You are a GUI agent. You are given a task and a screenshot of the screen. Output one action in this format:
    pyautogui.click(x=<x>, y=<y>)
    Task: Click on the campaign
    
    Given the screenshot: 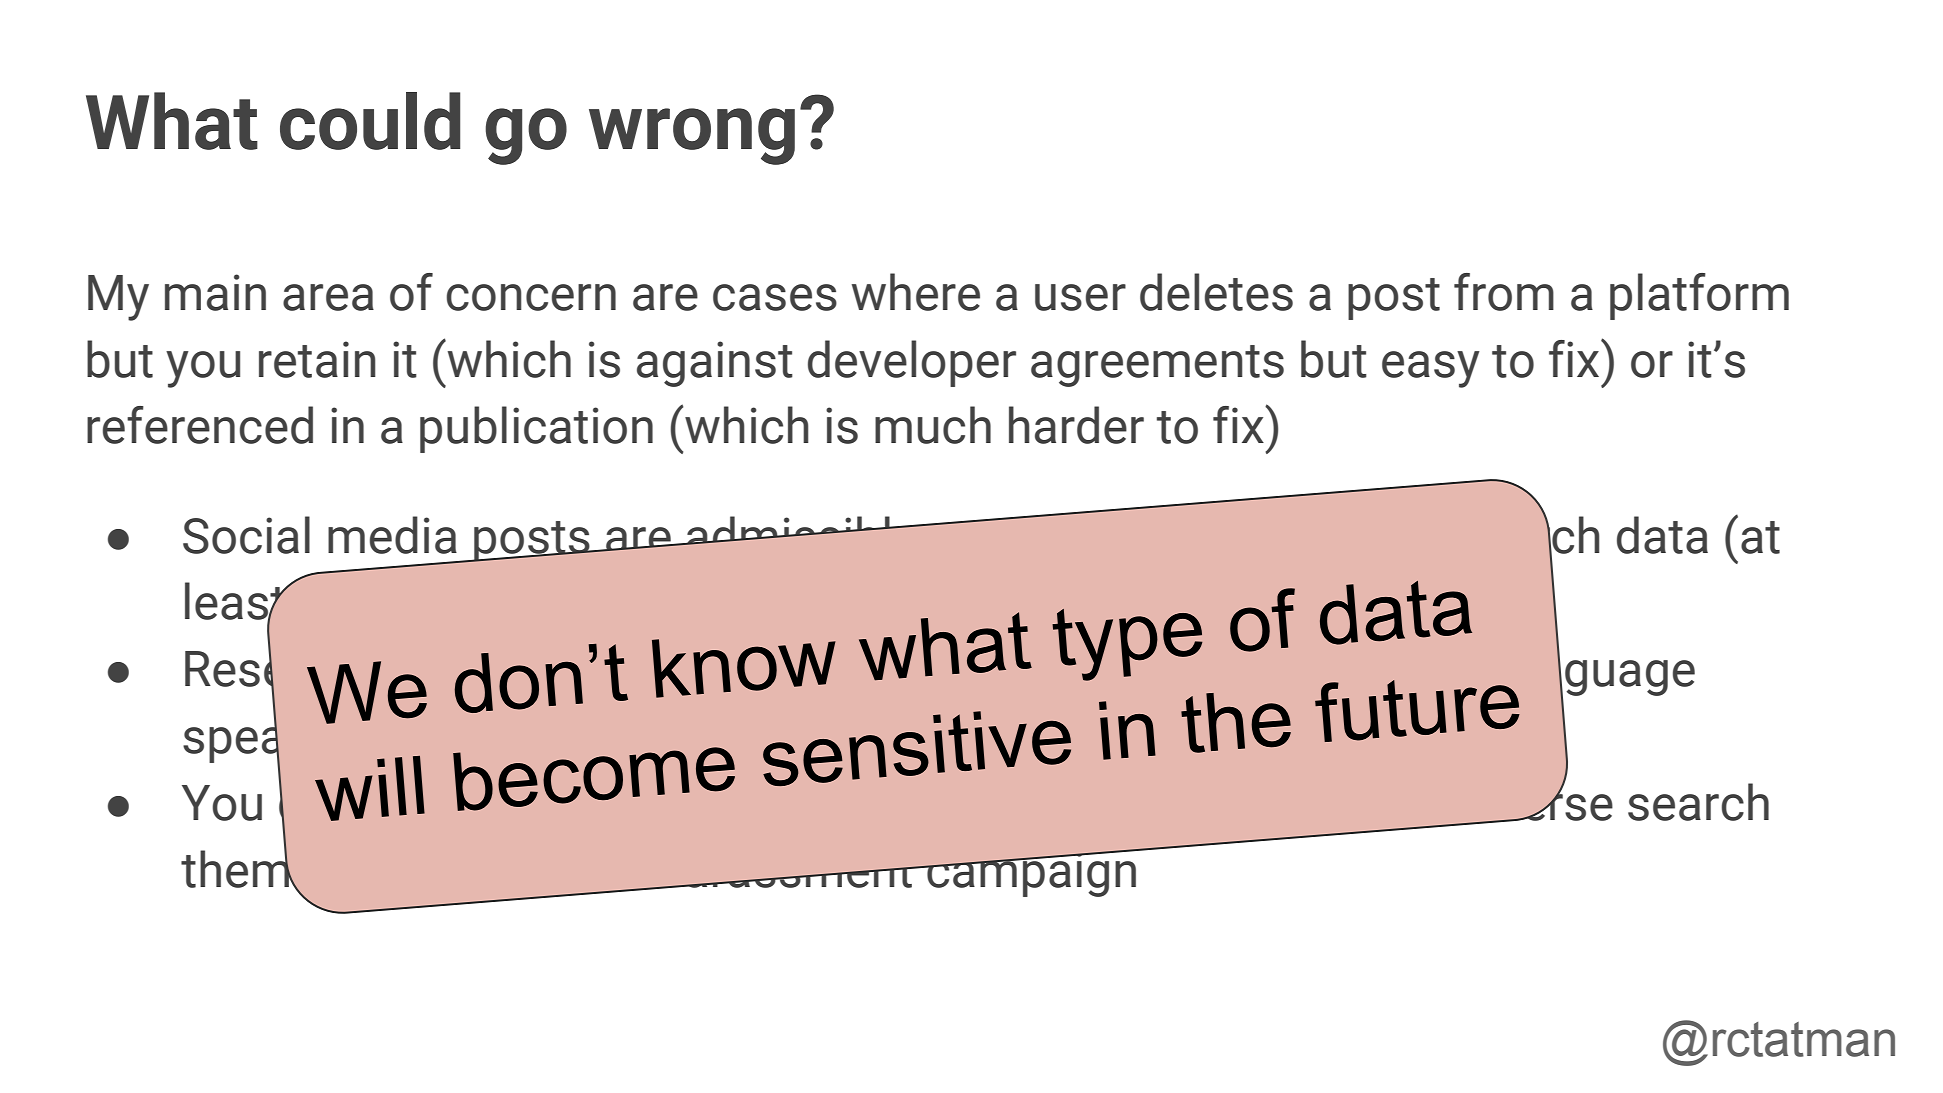 What is the action you would take?
    pyautogui.click(x=1032, y=873)
